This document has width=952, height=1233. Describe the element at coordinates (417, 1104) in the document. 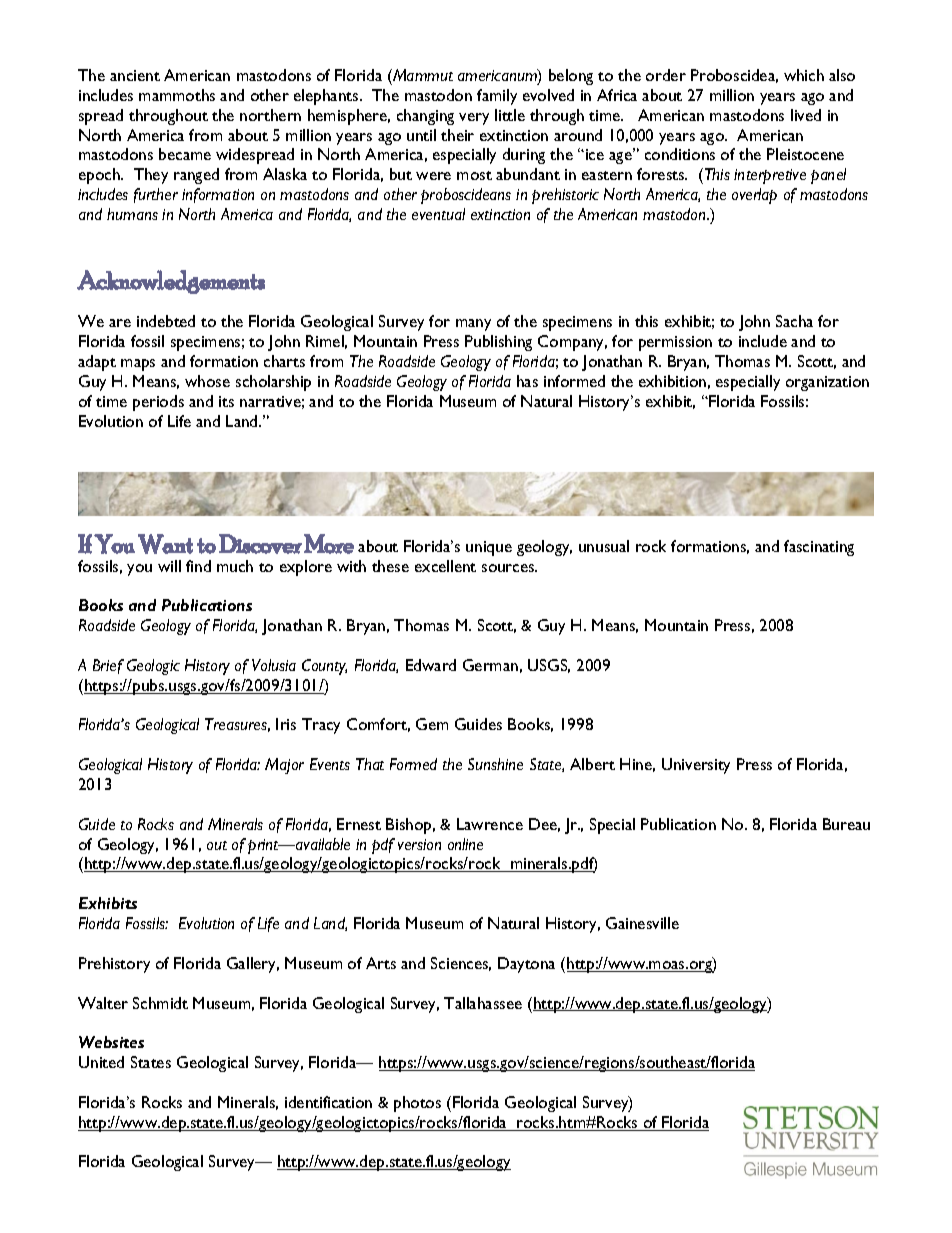

I see `photos` at that location.
